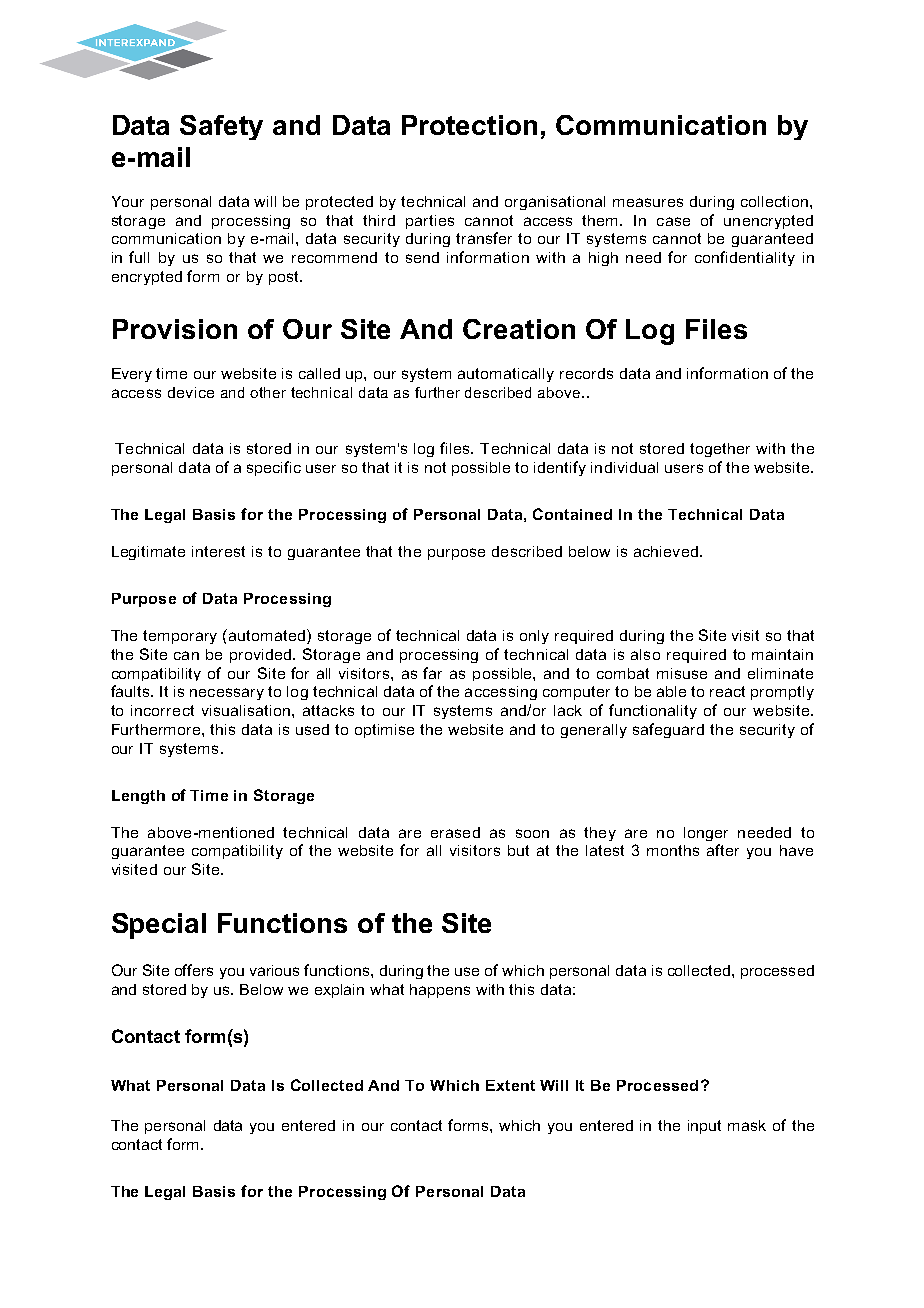 The image size is (924, 1308). Describe the element at coordinates (776, 201) in the screenshot. I see `collection` at that location.
